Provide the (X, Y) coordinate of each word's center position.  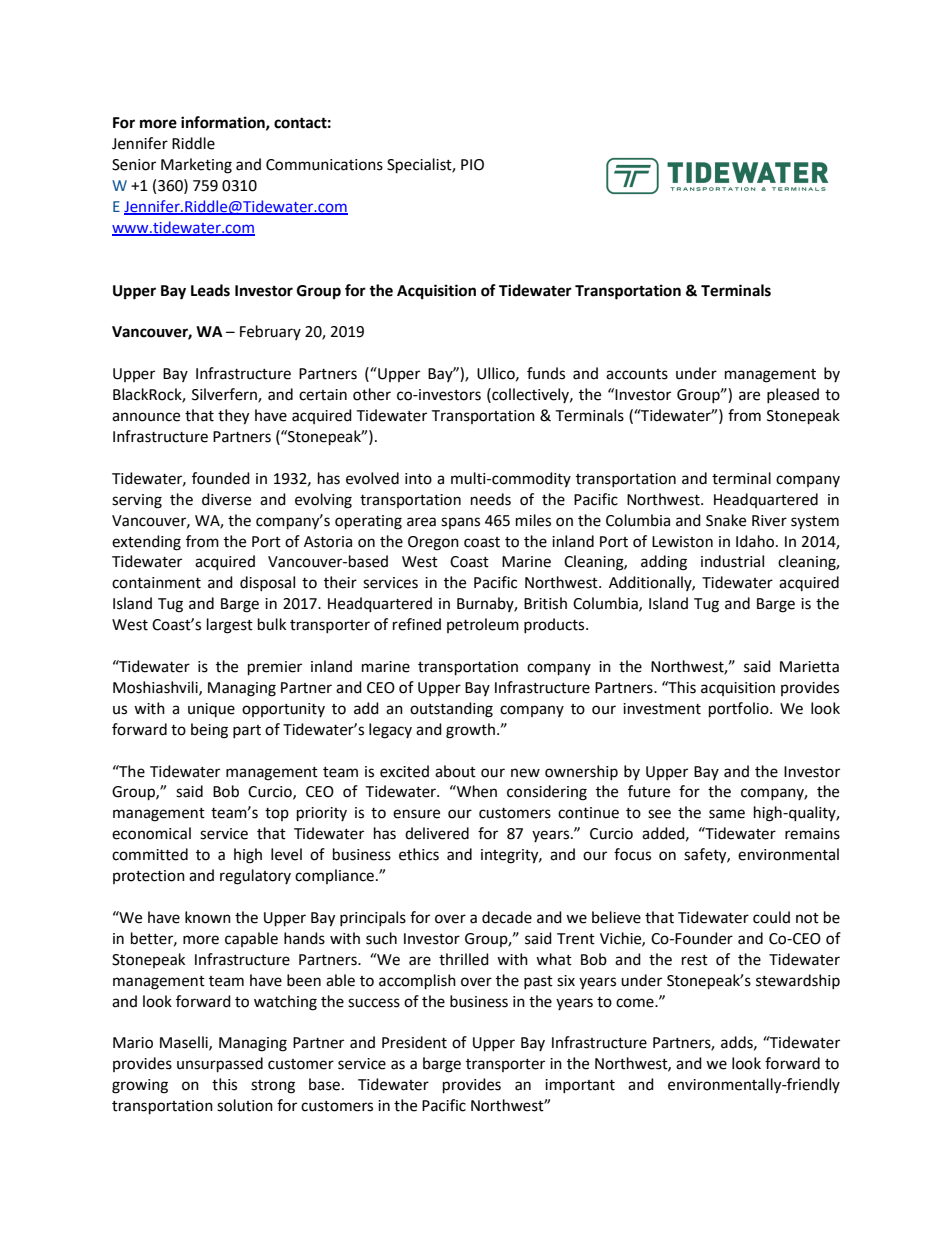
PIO (472, 165)
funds (546, 373)
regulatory (255, 877)
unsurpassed (220, 1065)
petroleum (483, 625)
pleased (793, 395)
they (233, 417)
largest (230, 626)
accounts (637, 374)
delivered (437, 833)
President (414, 1042)
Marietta (809, 667)
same (727, 814)
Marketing (196, 166)
